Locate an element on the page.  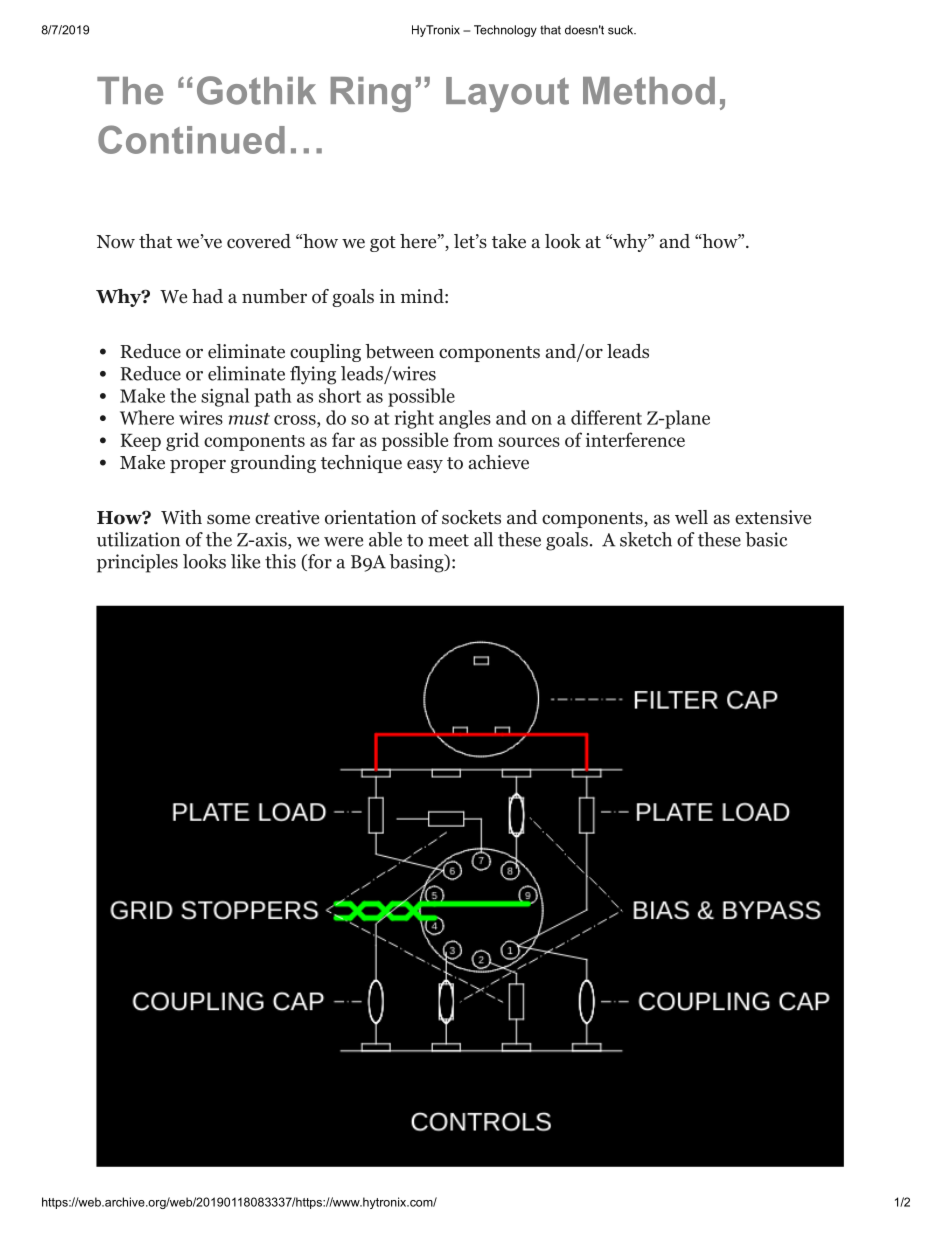
meet is located at coordinates (448, 540).
